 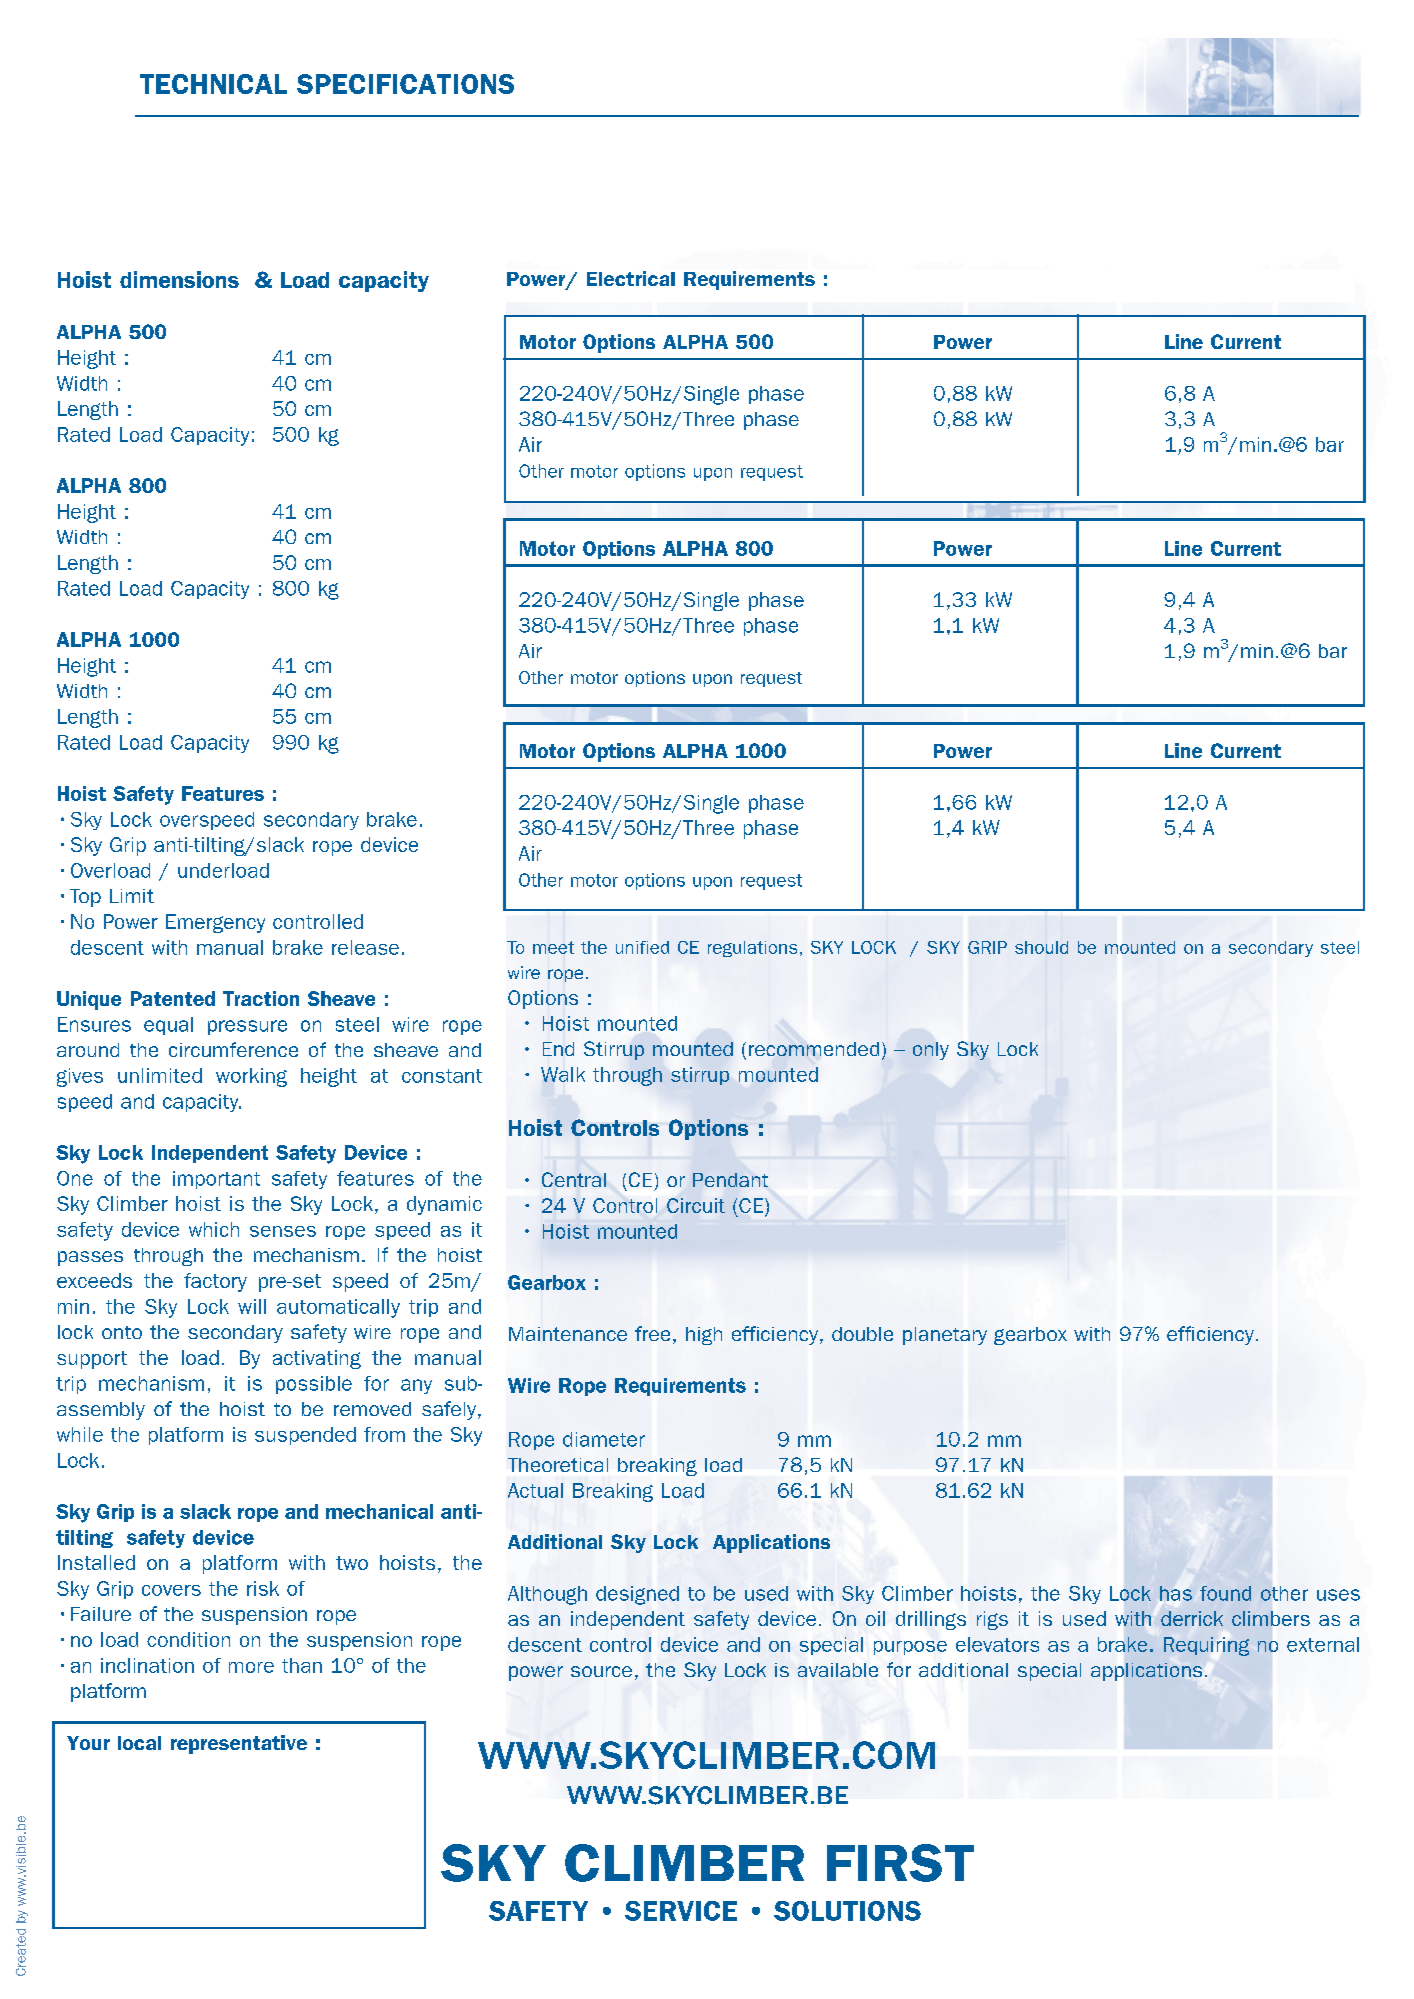 What do you see at coordinates (1041, 947) in the document?
I see `should` at bounding box center [1041, 947].
